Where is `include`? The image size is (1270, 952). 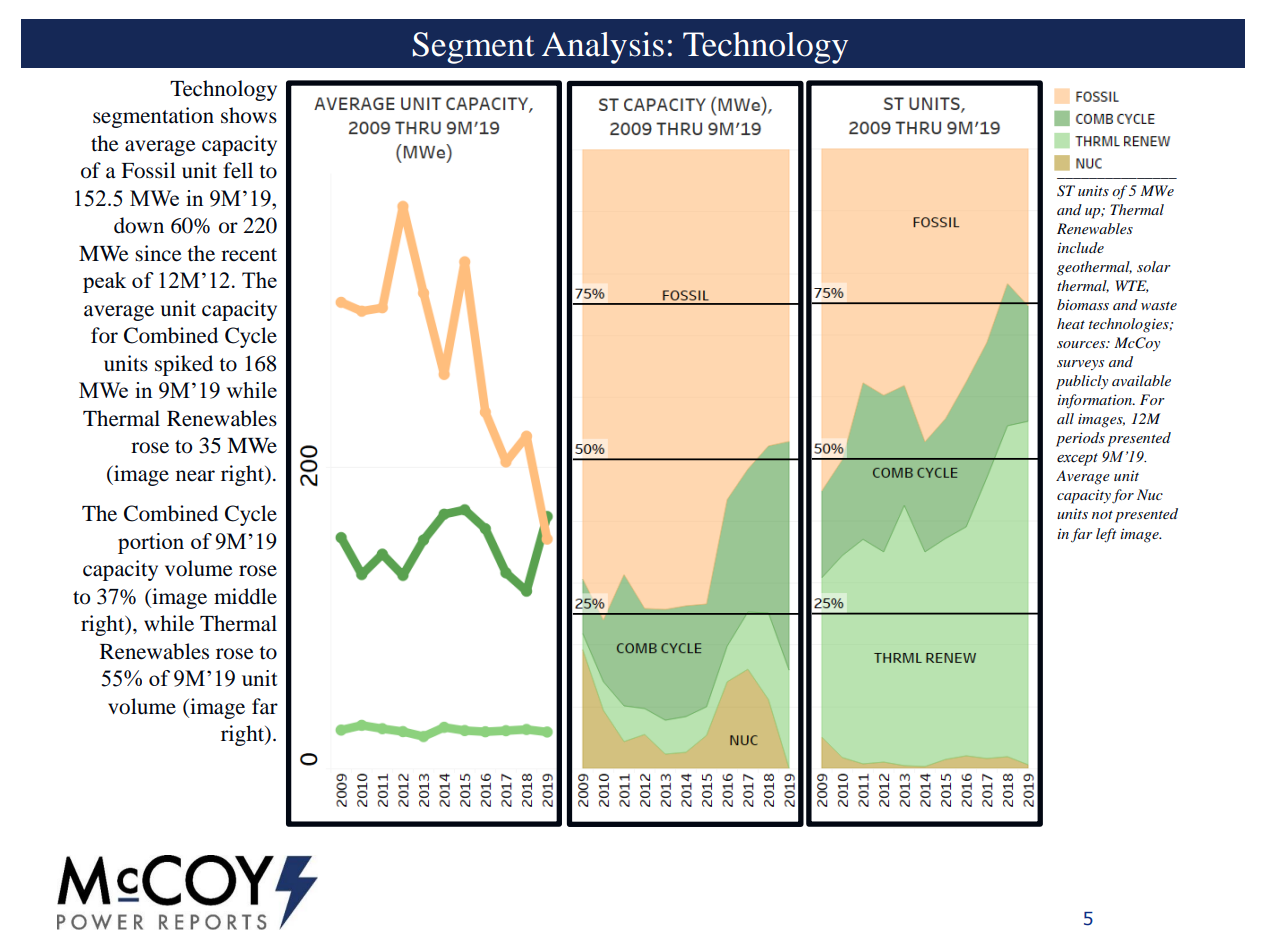 include is located at coordinates (1080, 247).
